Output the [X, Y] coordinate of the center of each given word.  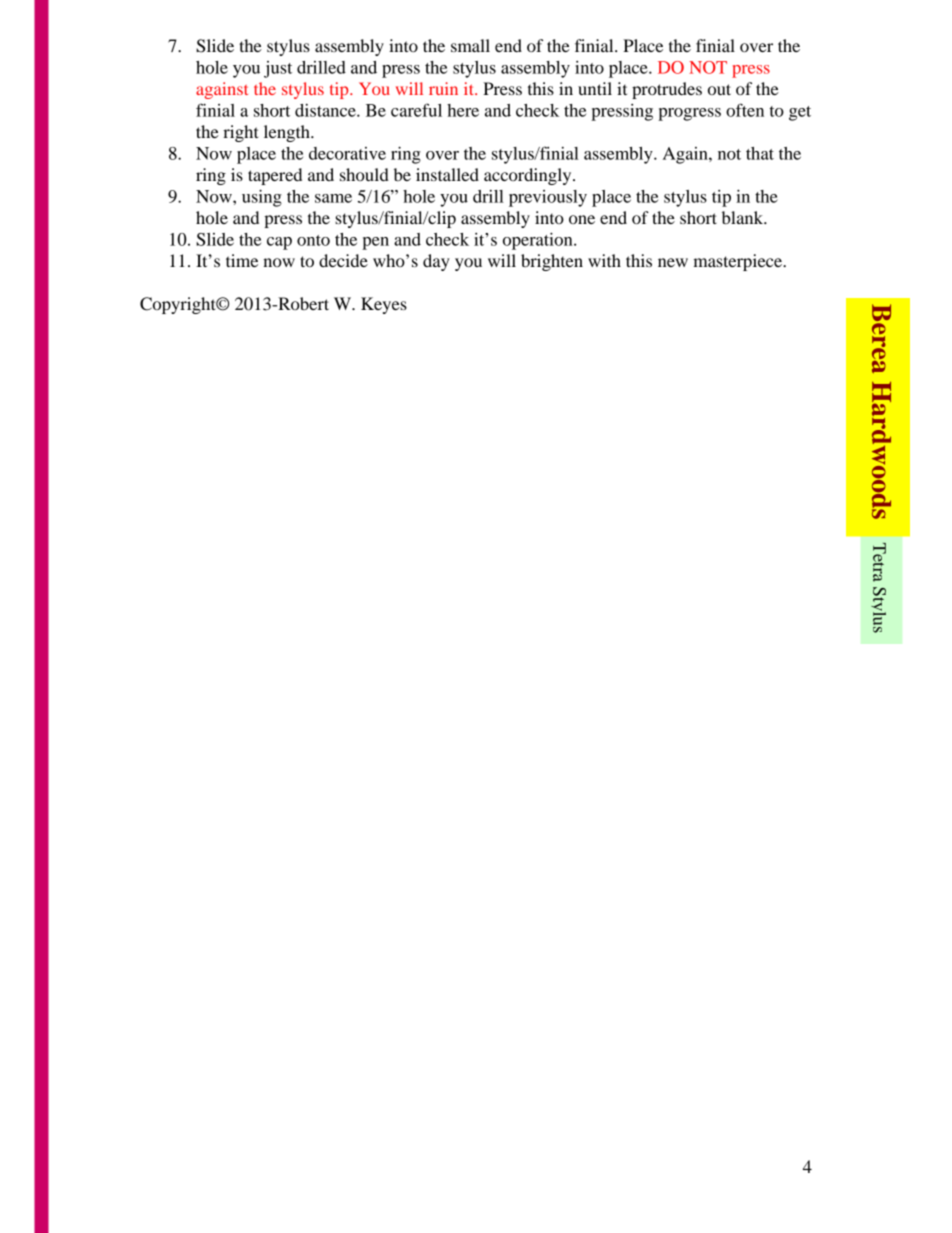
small [470, 45]
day [436, 262]
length [288, 133]
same [333, 198]
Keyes [384, 305]
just [278, 69]
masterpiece [739, 262]
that [760, 153]
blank [744, 217]
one [582, 219]
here [463, 110]
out [719, 89]
